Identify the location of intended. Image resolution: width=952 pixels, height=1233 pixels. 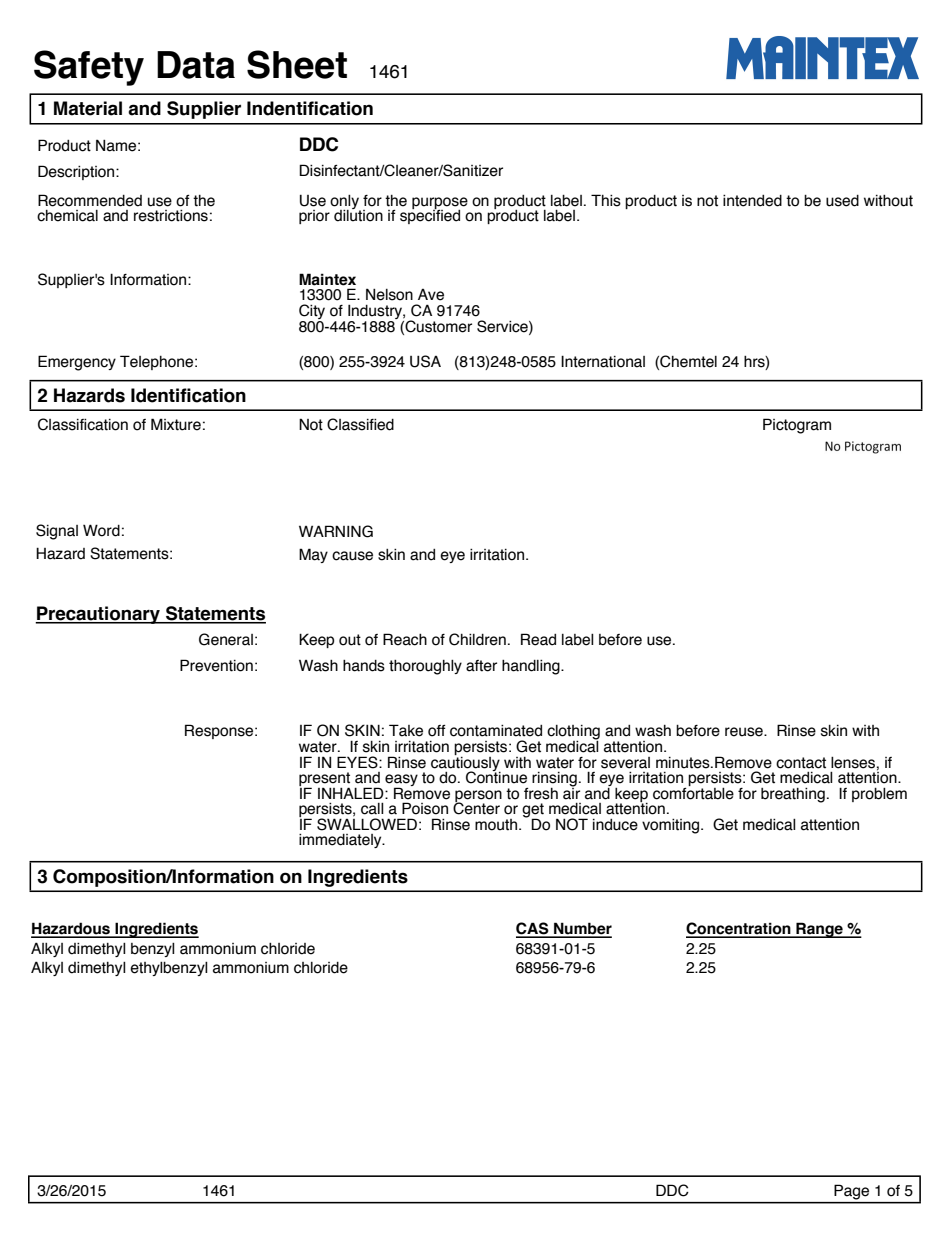
(752, 200).
